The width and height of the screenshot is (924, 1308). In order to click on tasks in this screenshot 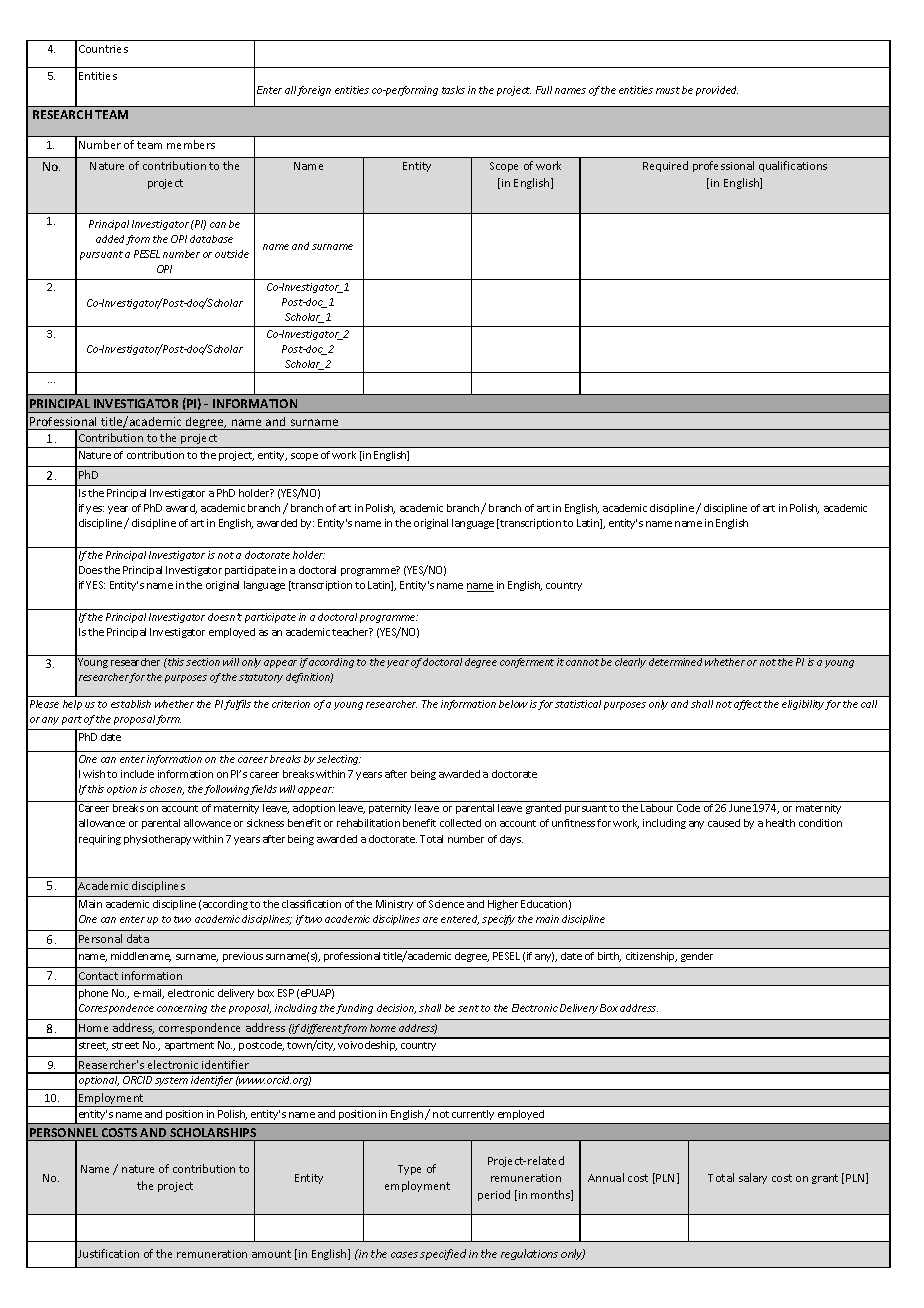, I will do `click(453, 90)`.
